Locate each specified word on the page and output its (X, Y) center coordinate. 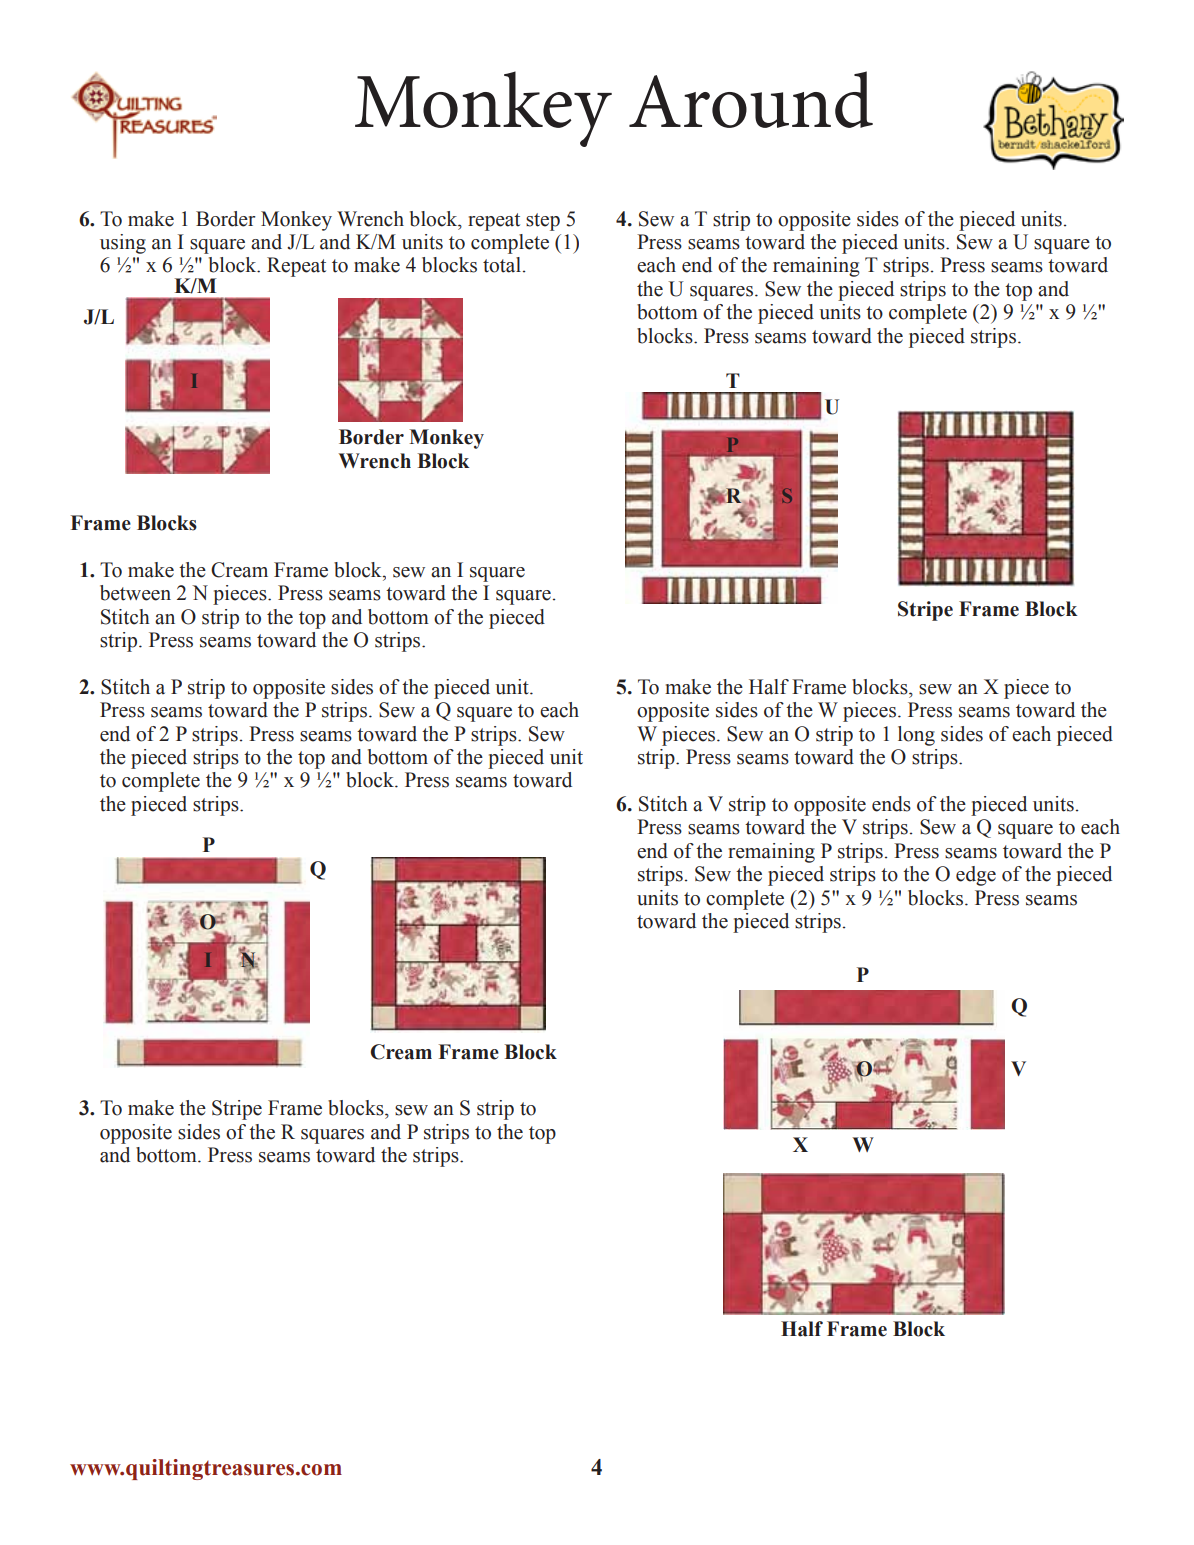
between (135, 593)
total (502, 265)
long (916, 736)
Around (751, 99)
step (543, 222)
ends (891, 804)
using (123, 244)
